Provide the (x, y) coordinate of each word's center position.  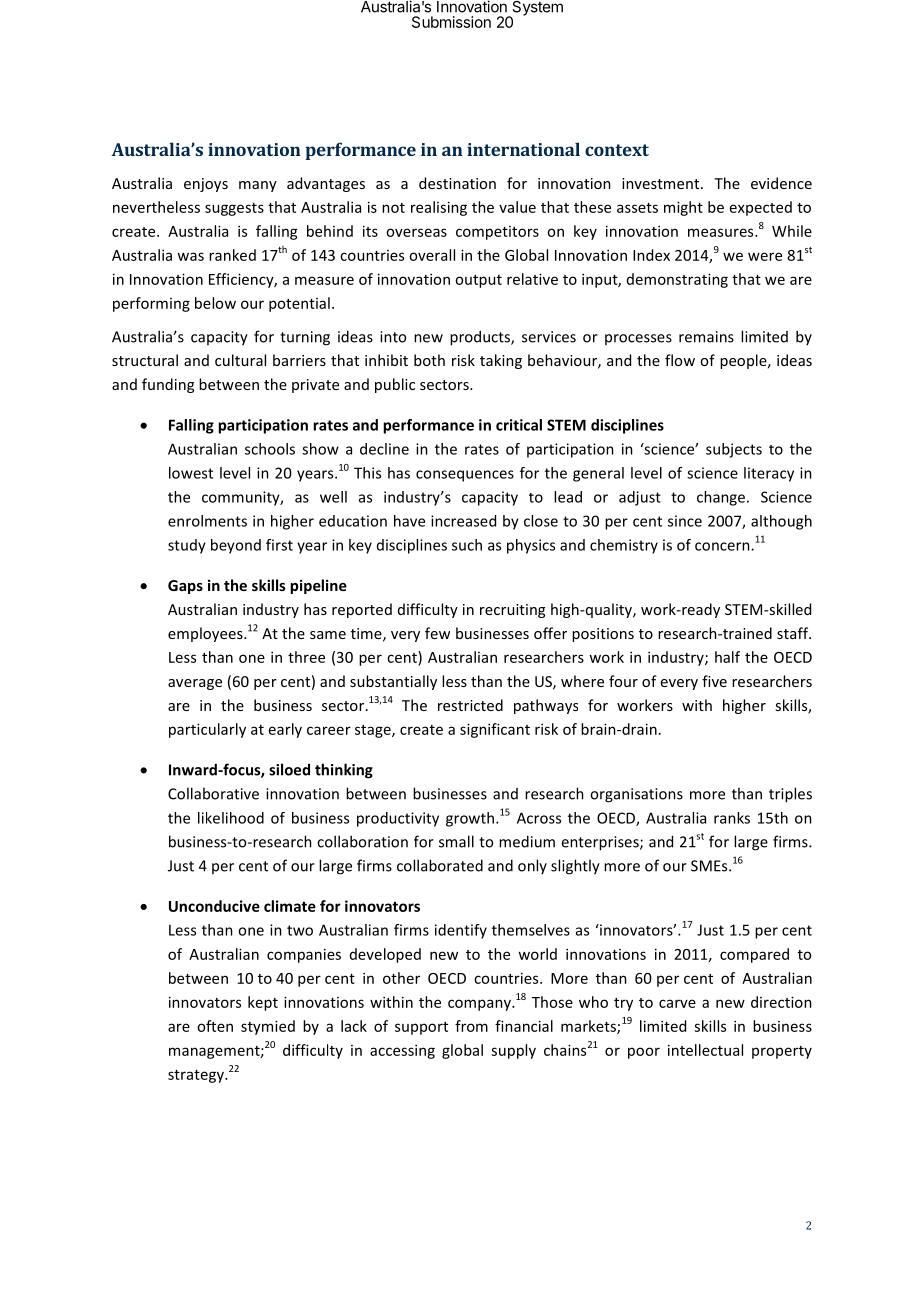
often (215, 1026)
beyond (236, 546)
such (467, 545)
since (685, 521)
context (617, 150)
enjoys (206, 185)
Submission (451, 22)
